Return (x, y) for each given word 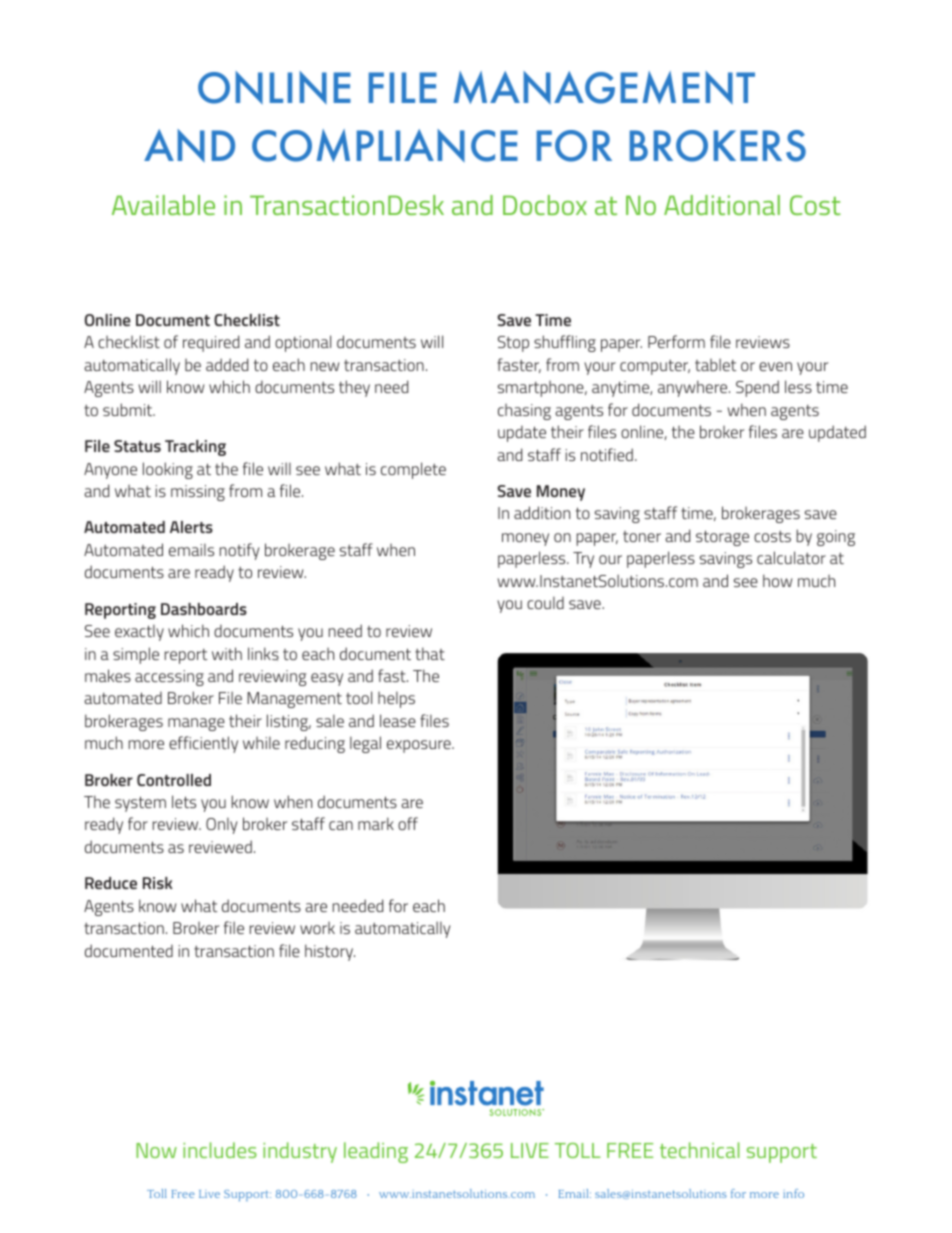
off (408, 823)
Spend (757, 388)
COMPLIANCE (385, 145)
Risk (158, 883)
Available (163, 205)
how (777, 580)
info (793, 1193)
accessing (169, 678)
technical (699, 1150)
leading (376, 1152)
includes (220, 1150)
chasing (524, 412)
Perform (676, 341)
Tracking (195, 448)
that (430, 653)
